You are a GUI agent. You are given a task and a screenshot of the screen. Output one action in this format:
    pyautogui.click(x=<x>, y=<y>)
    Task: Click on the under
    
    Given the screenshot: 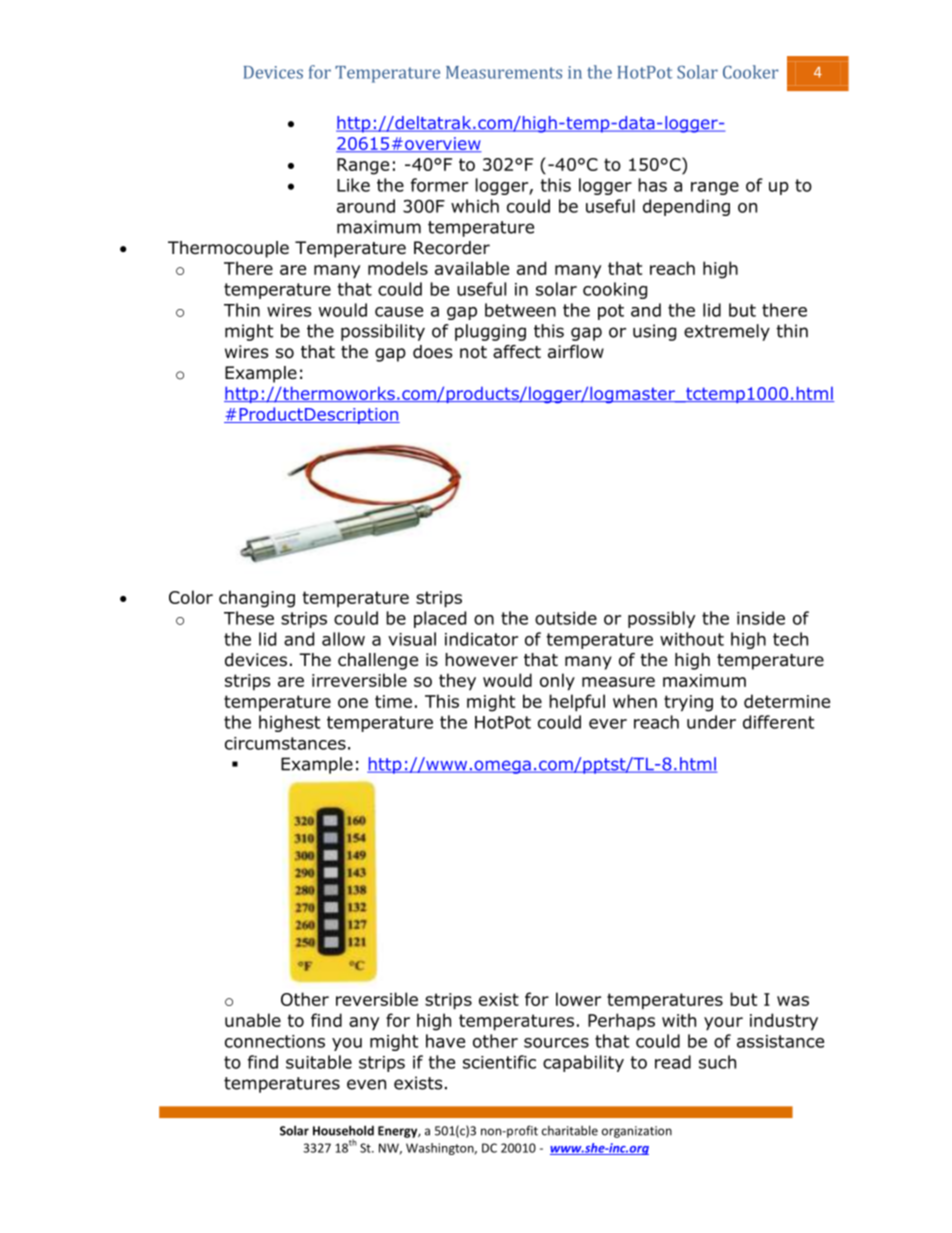 What is the action you would take?
    pyautogui.click(x=711, y=722)
